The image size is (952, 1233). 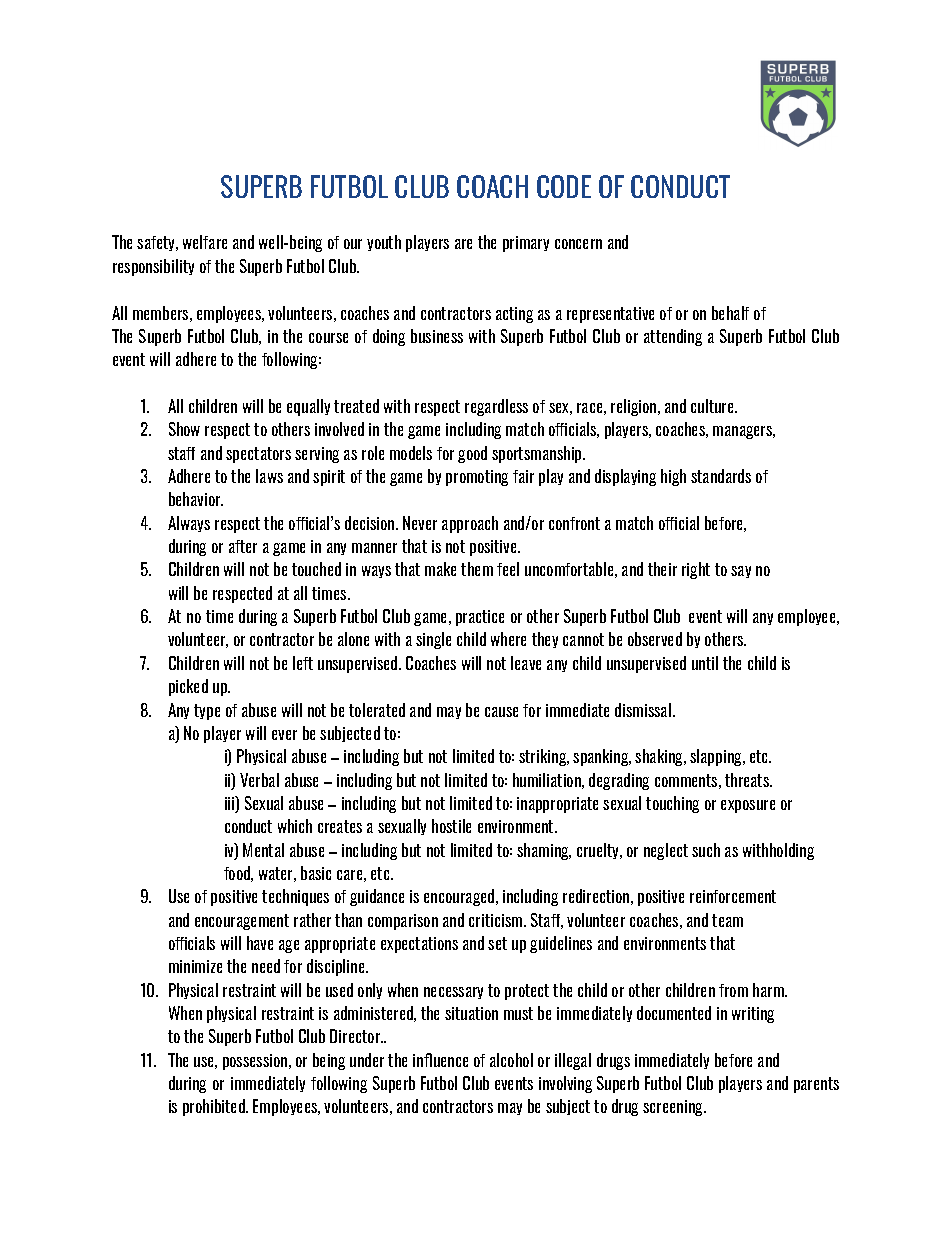 What do you see at coordinates (256, 1062) in the screenshot?
I see `possession` at bounding box center [256, 1062].
